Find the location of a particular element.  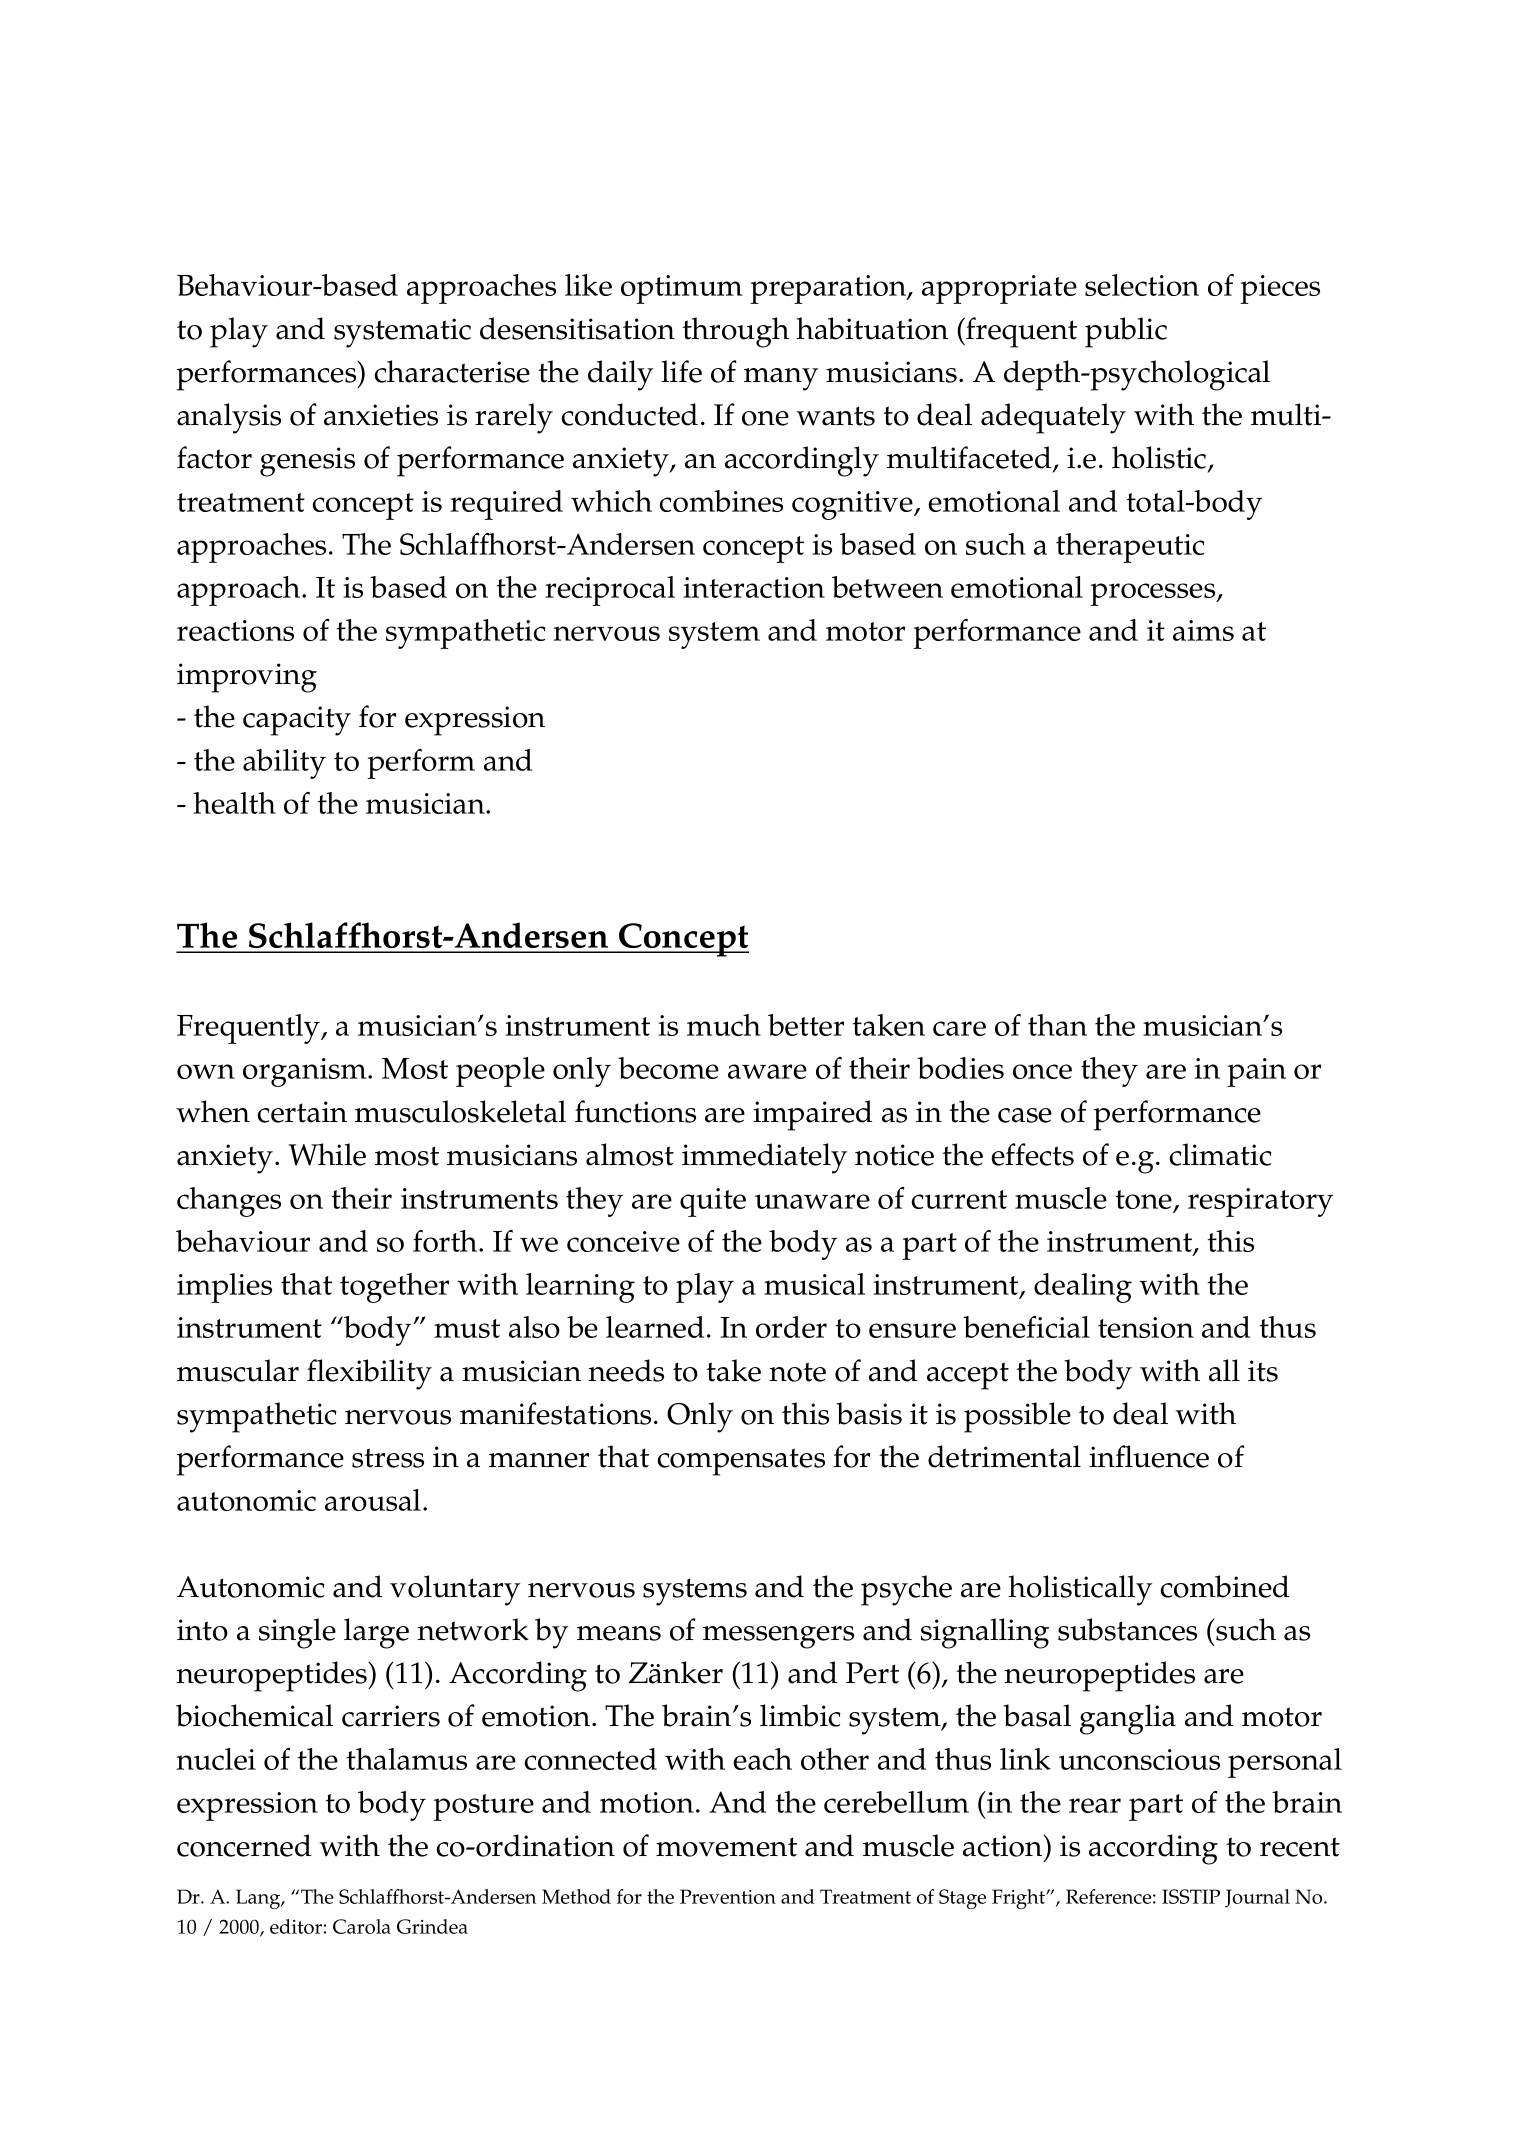

anxieties is located at coordinates (381, 415).
